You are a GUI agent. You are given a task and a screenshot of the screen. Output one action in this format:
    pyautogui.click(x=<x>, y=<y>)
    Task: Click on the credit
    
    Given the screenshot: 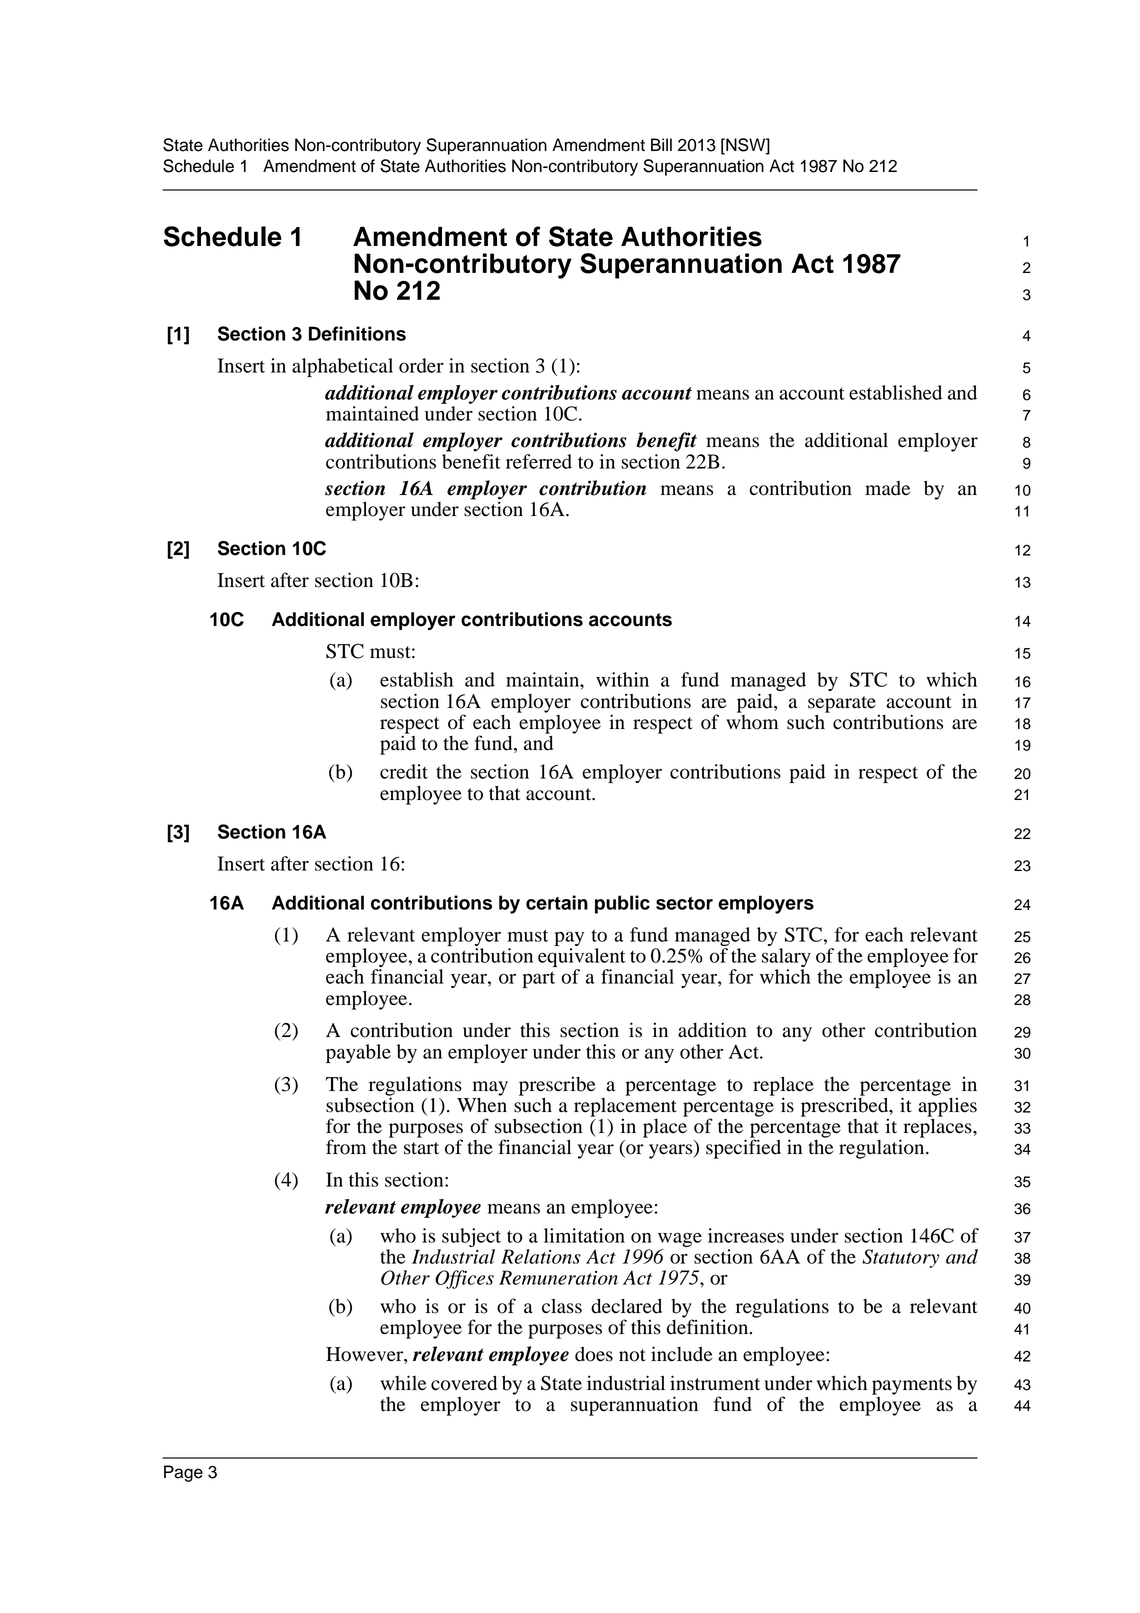 What is the action you would take?
    pyautogui.click(x=404, y=771)
